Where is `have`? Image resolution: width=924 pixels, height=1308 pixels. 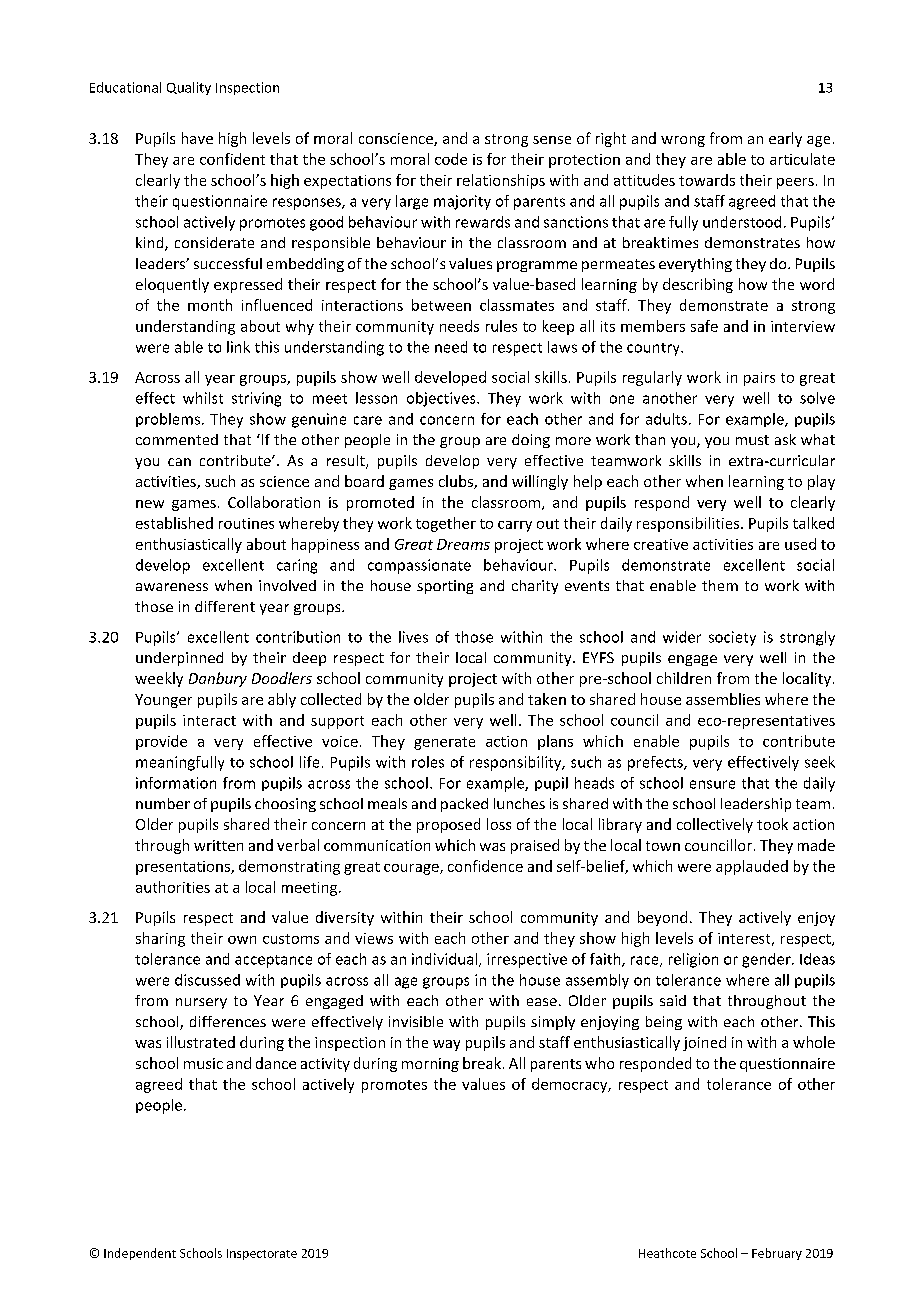 have is located at coordinates (197, 138).
